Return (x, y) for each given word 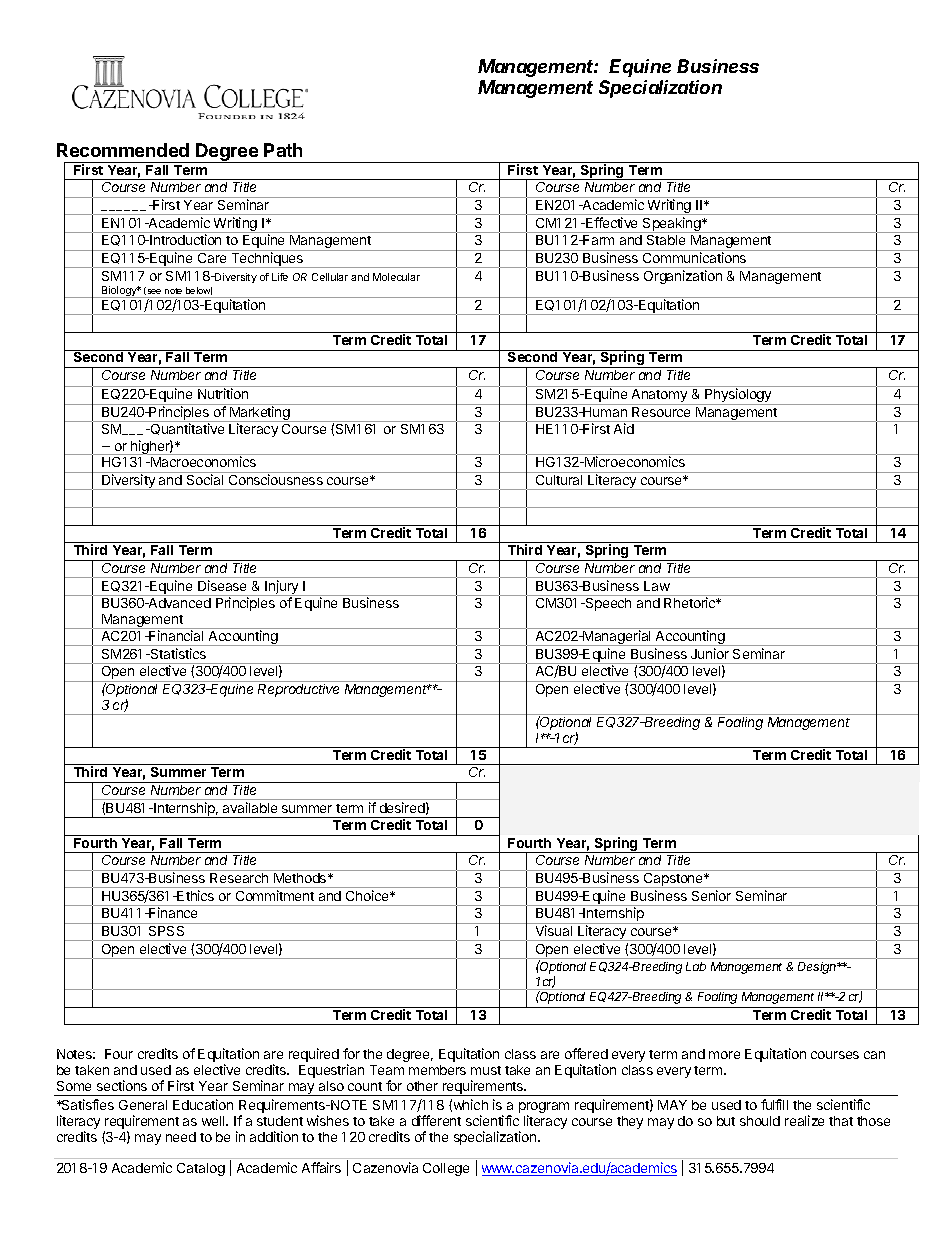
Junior (710, 653)
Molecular (396, 277)
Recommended (123, 150)
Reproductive (298, 690)
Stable (666, 240)
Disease (222, 585)
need (181, 1137)
